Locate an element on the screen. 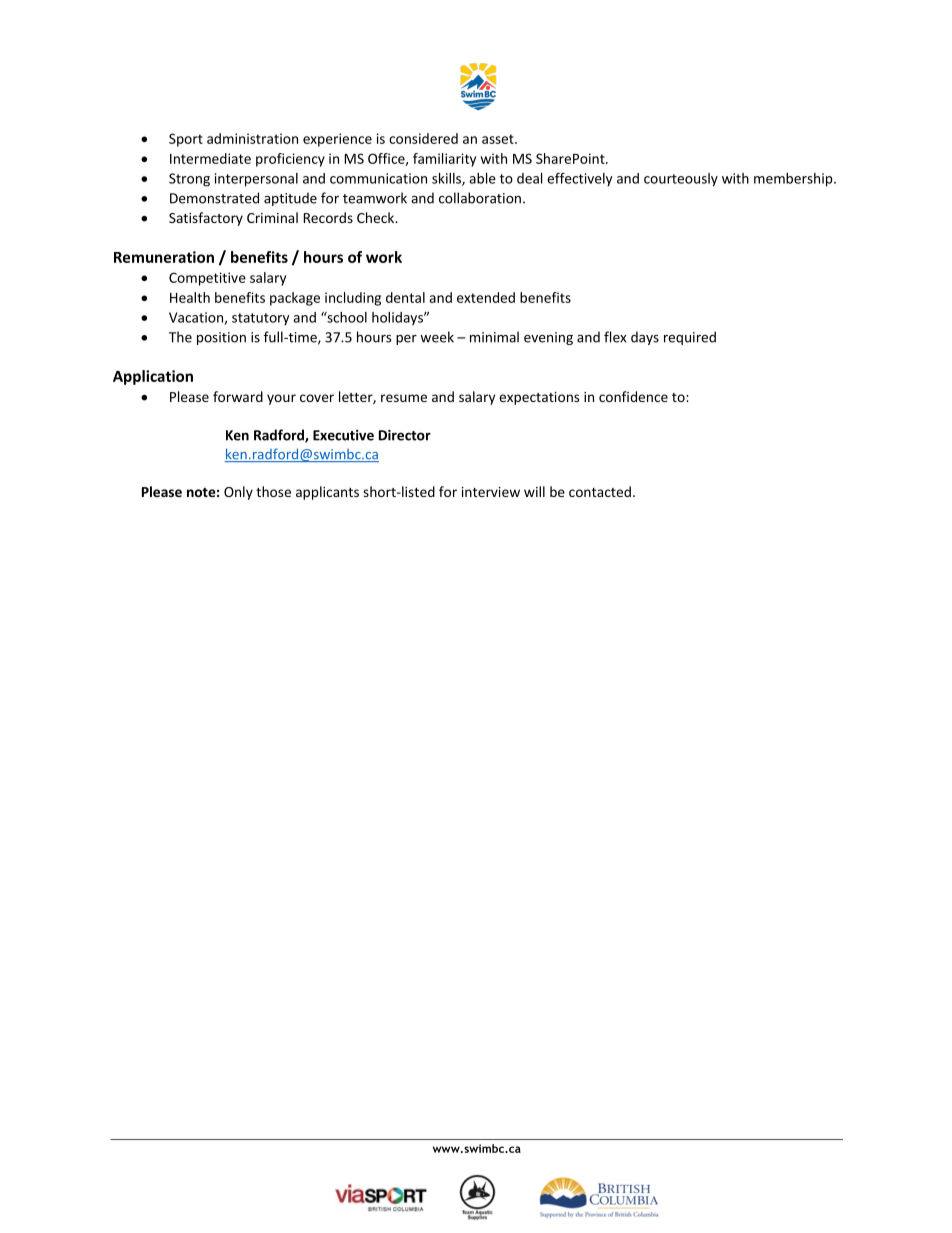 This screenshot has width=952, height=1233. required is located at coordinates (690, 338).
